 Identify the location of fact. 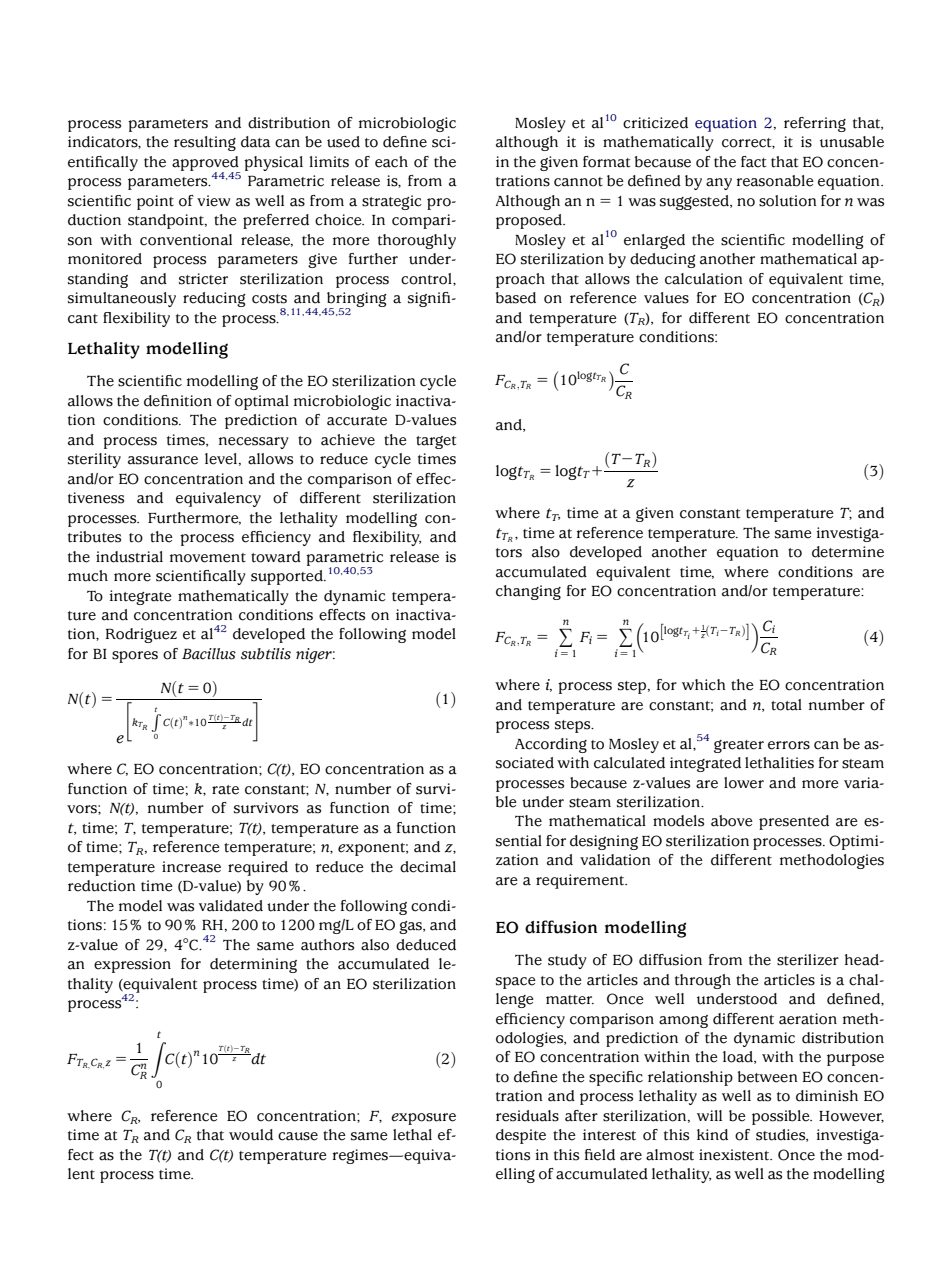
(753, 162).
